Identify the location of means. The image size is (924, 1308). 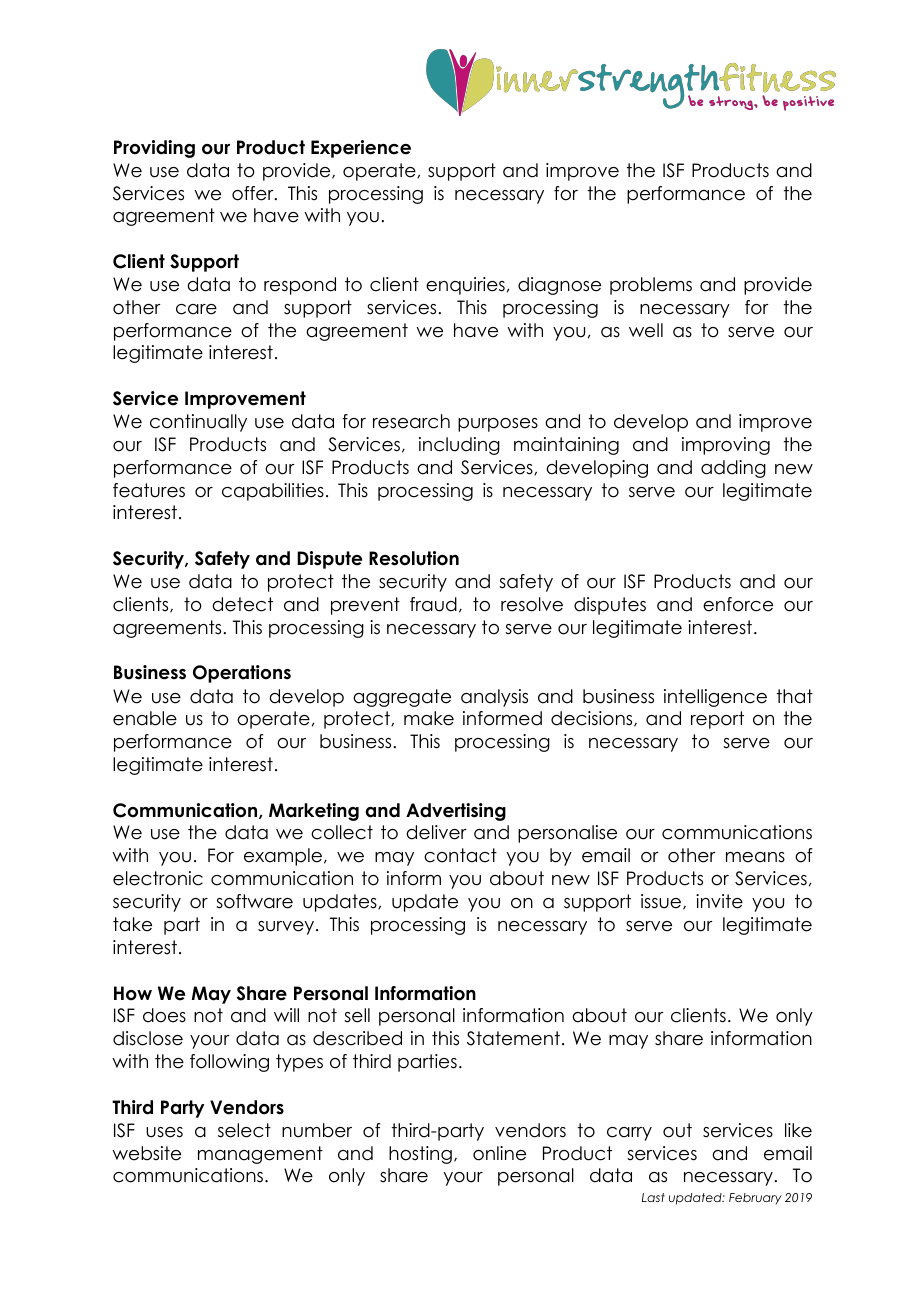
(755, 857).
